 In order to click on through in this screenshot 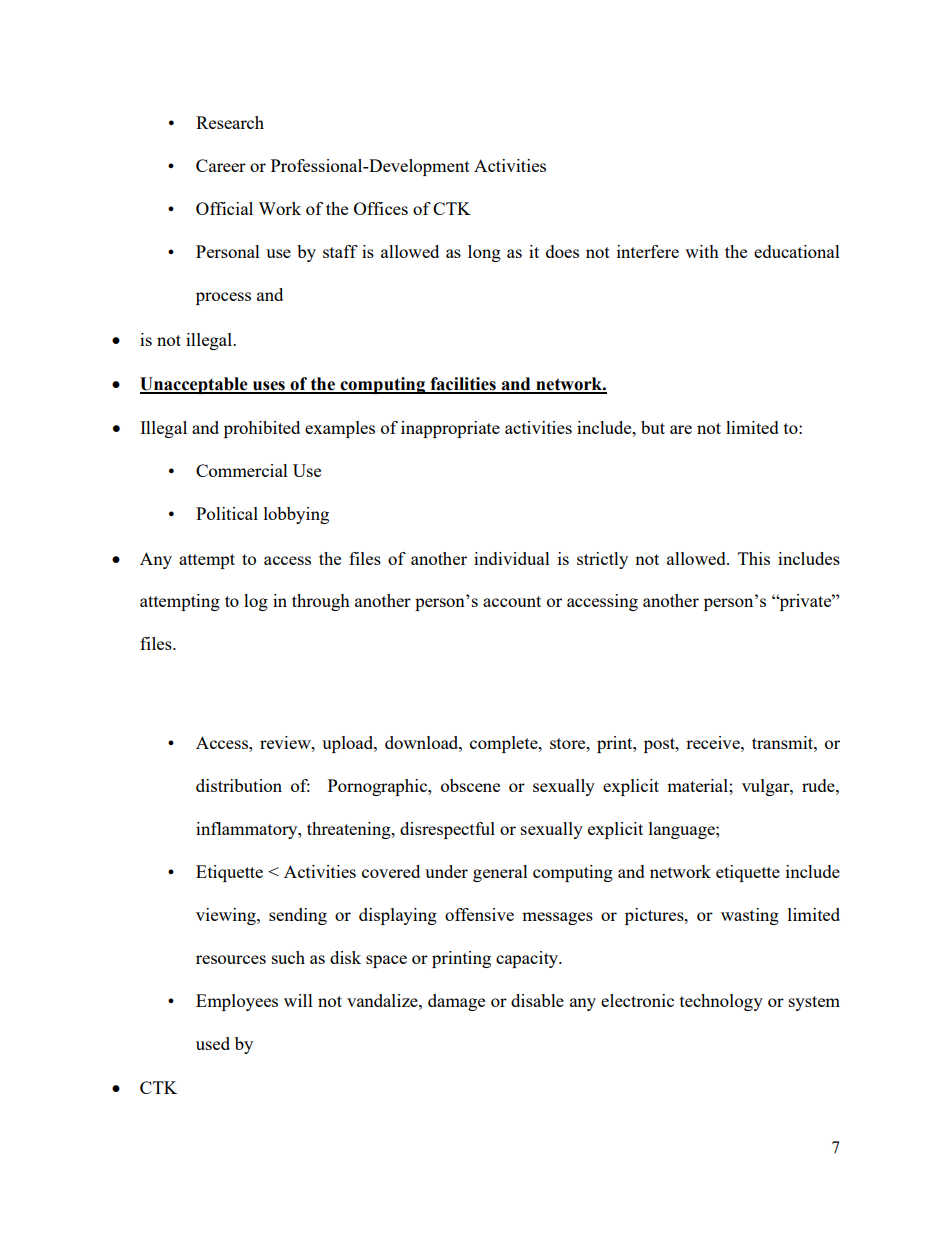, I will do `click(321, 602)`.
